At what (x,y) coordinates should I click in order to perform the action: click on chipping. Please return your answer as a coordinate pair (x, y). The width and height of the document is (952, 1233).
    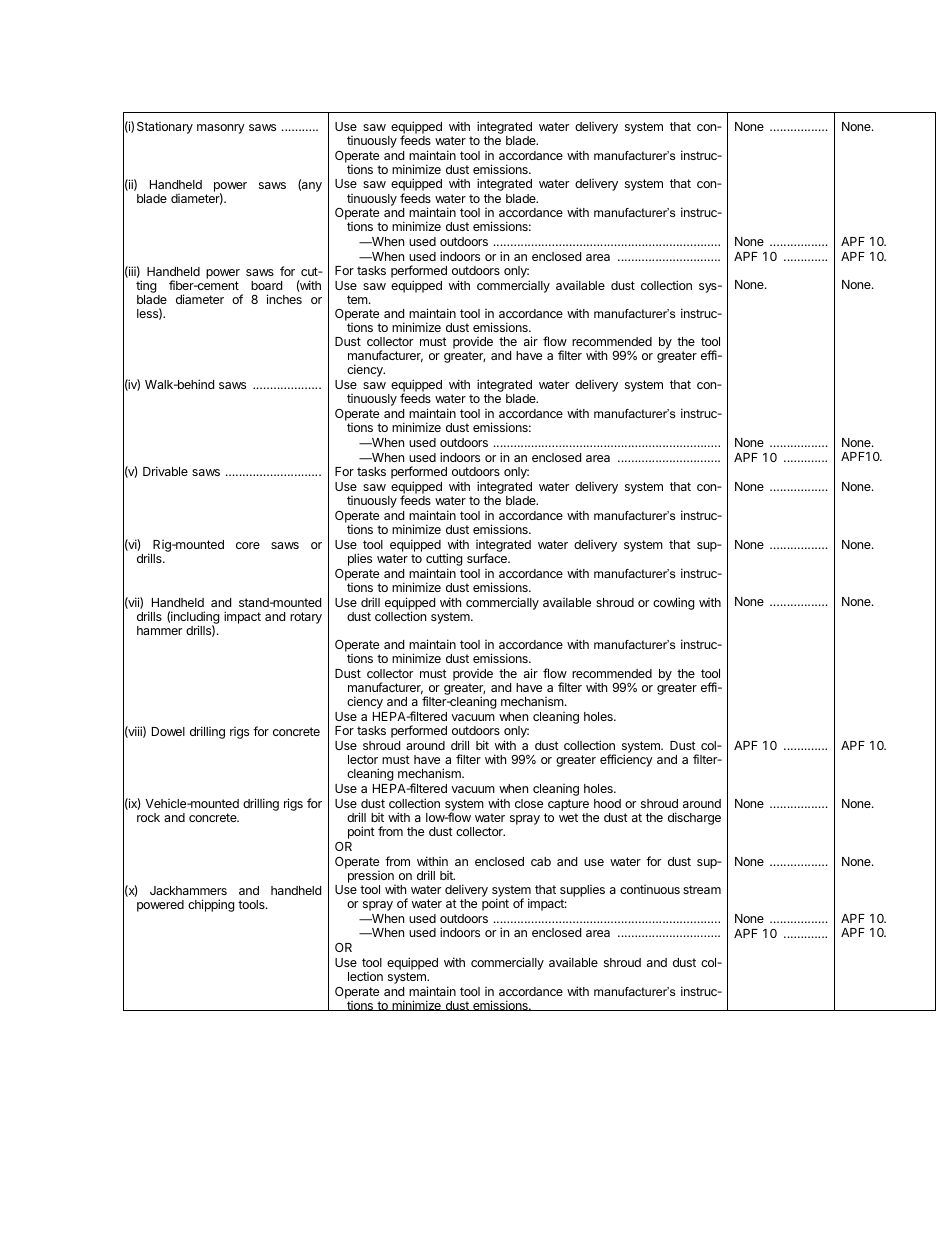
    Looking at the image, I should click on (211, 905).
